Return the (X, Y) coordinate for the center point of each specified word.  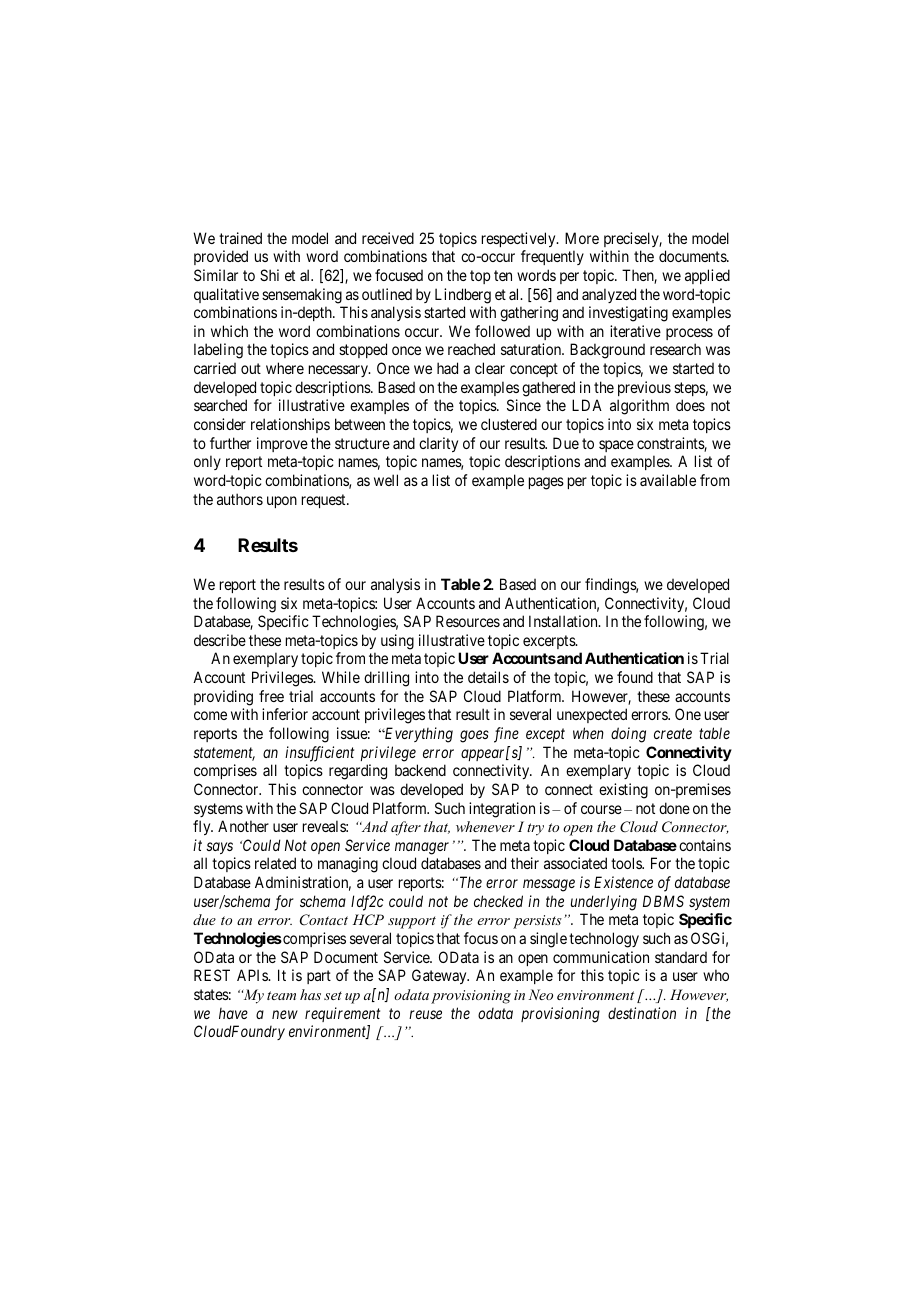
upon (282, 502)
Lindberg (463, 296)
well (386, 480)
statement (224, 754)
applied (707, 276)
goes (474, 736)
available (668, 480)
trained (240, 238)
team (281, 995)
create (673, 734)
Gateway (440, 976)
